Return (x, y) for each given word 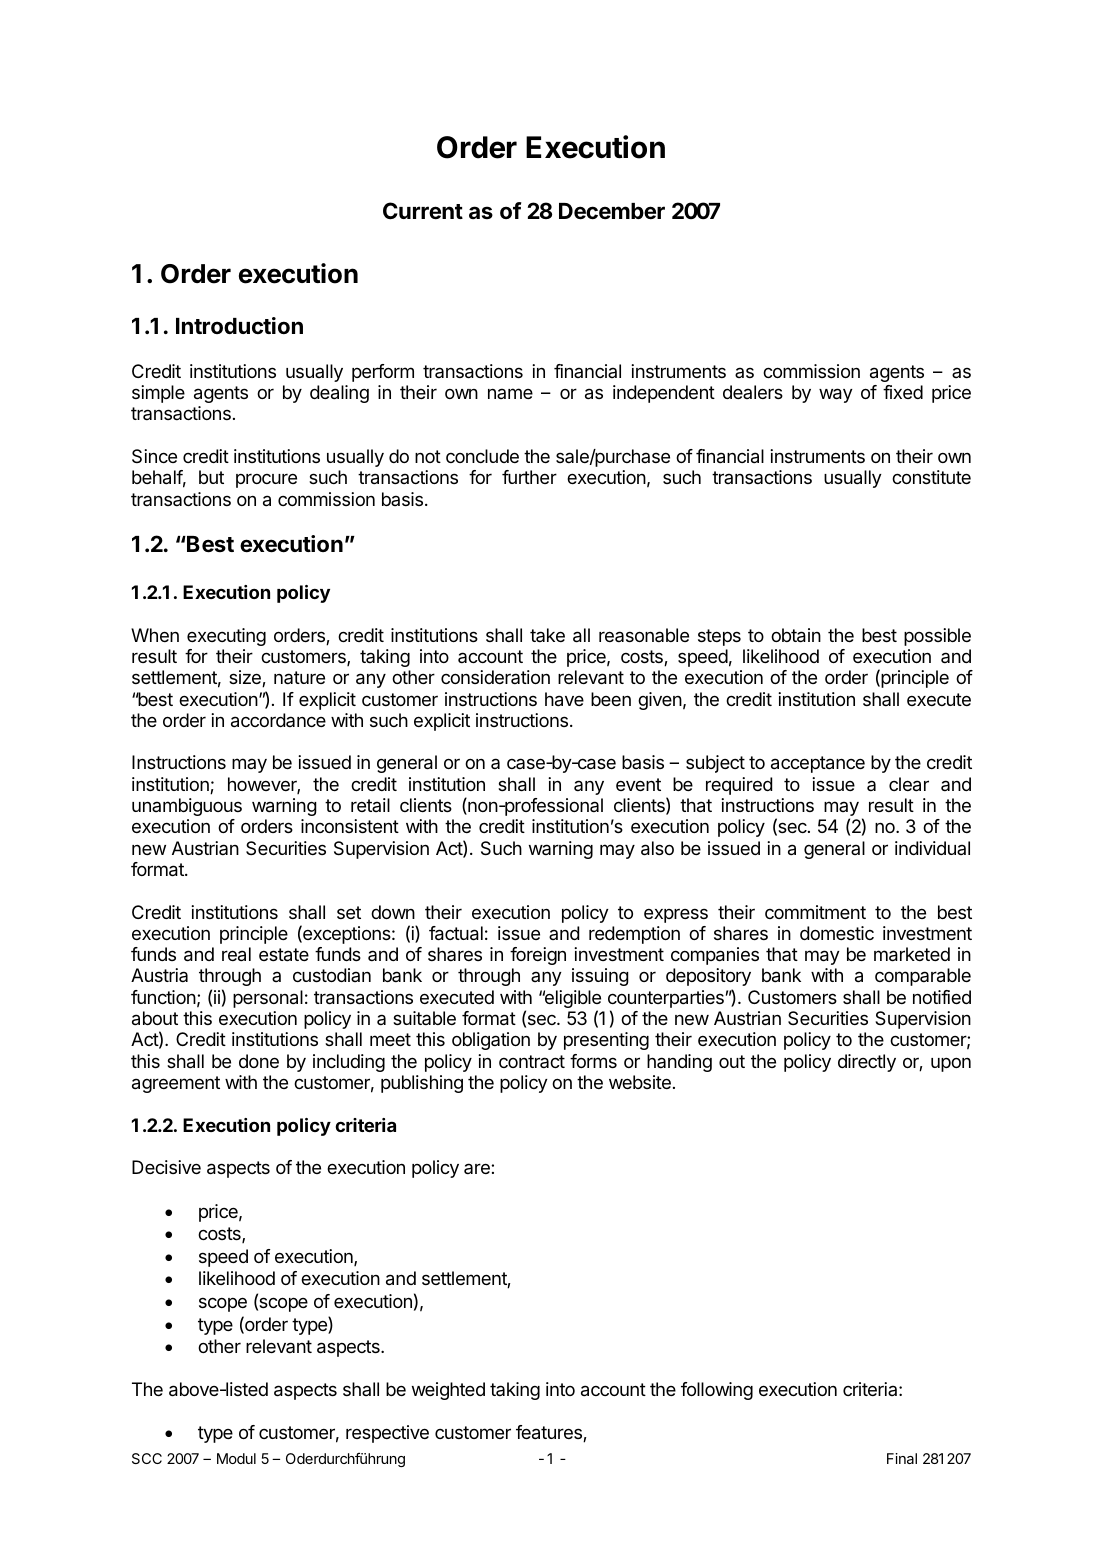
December (612, 211)
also (657, 848)
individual (932, 848)
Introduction (239, 325)
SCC (147, 1458)
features (550, 1433)
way (836, 395)
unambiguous (187, 807)
